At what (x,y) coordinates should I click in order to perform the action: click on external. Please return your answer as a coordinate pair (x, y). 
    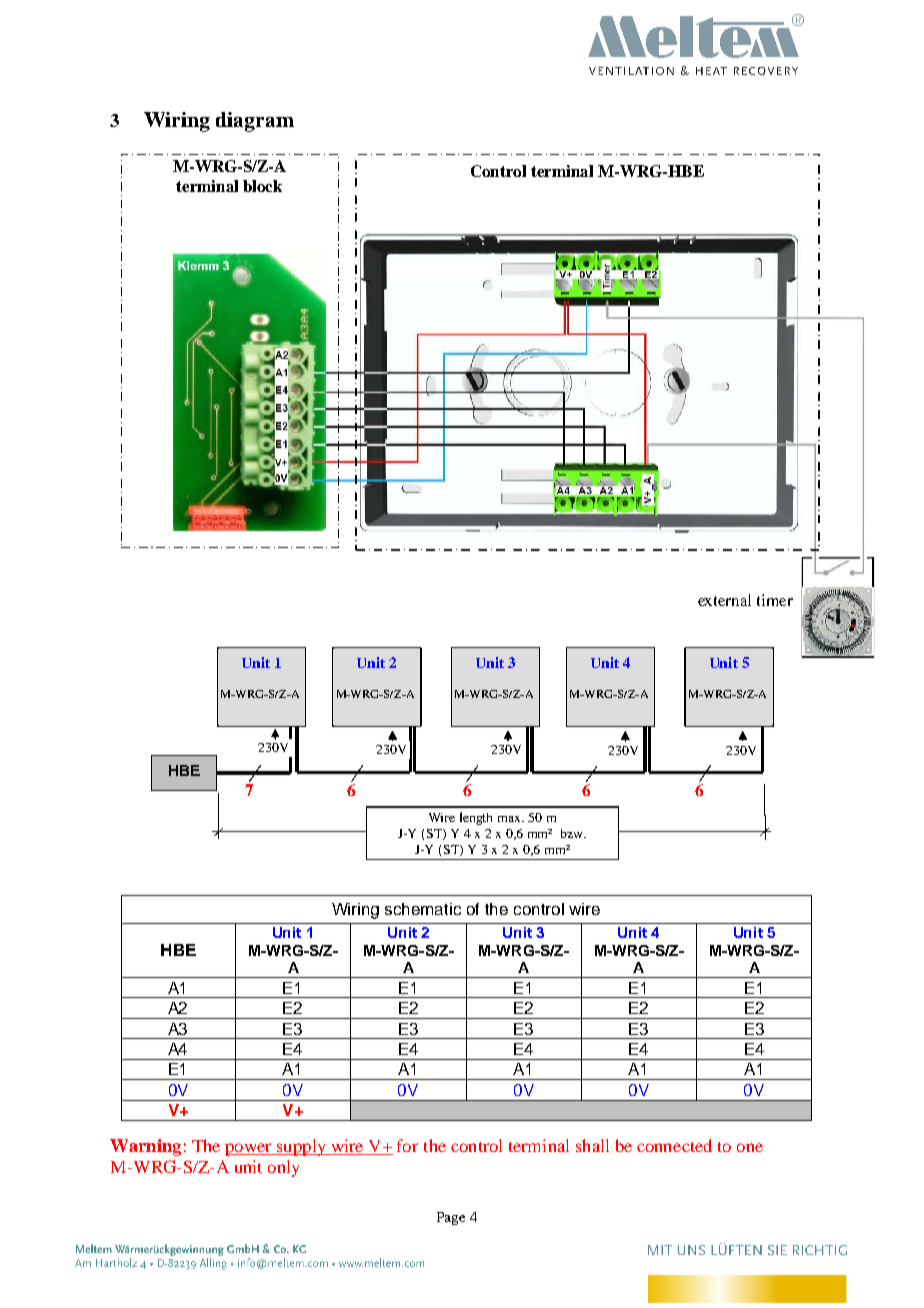
    Looking at the image, I should click on (724, 600).
